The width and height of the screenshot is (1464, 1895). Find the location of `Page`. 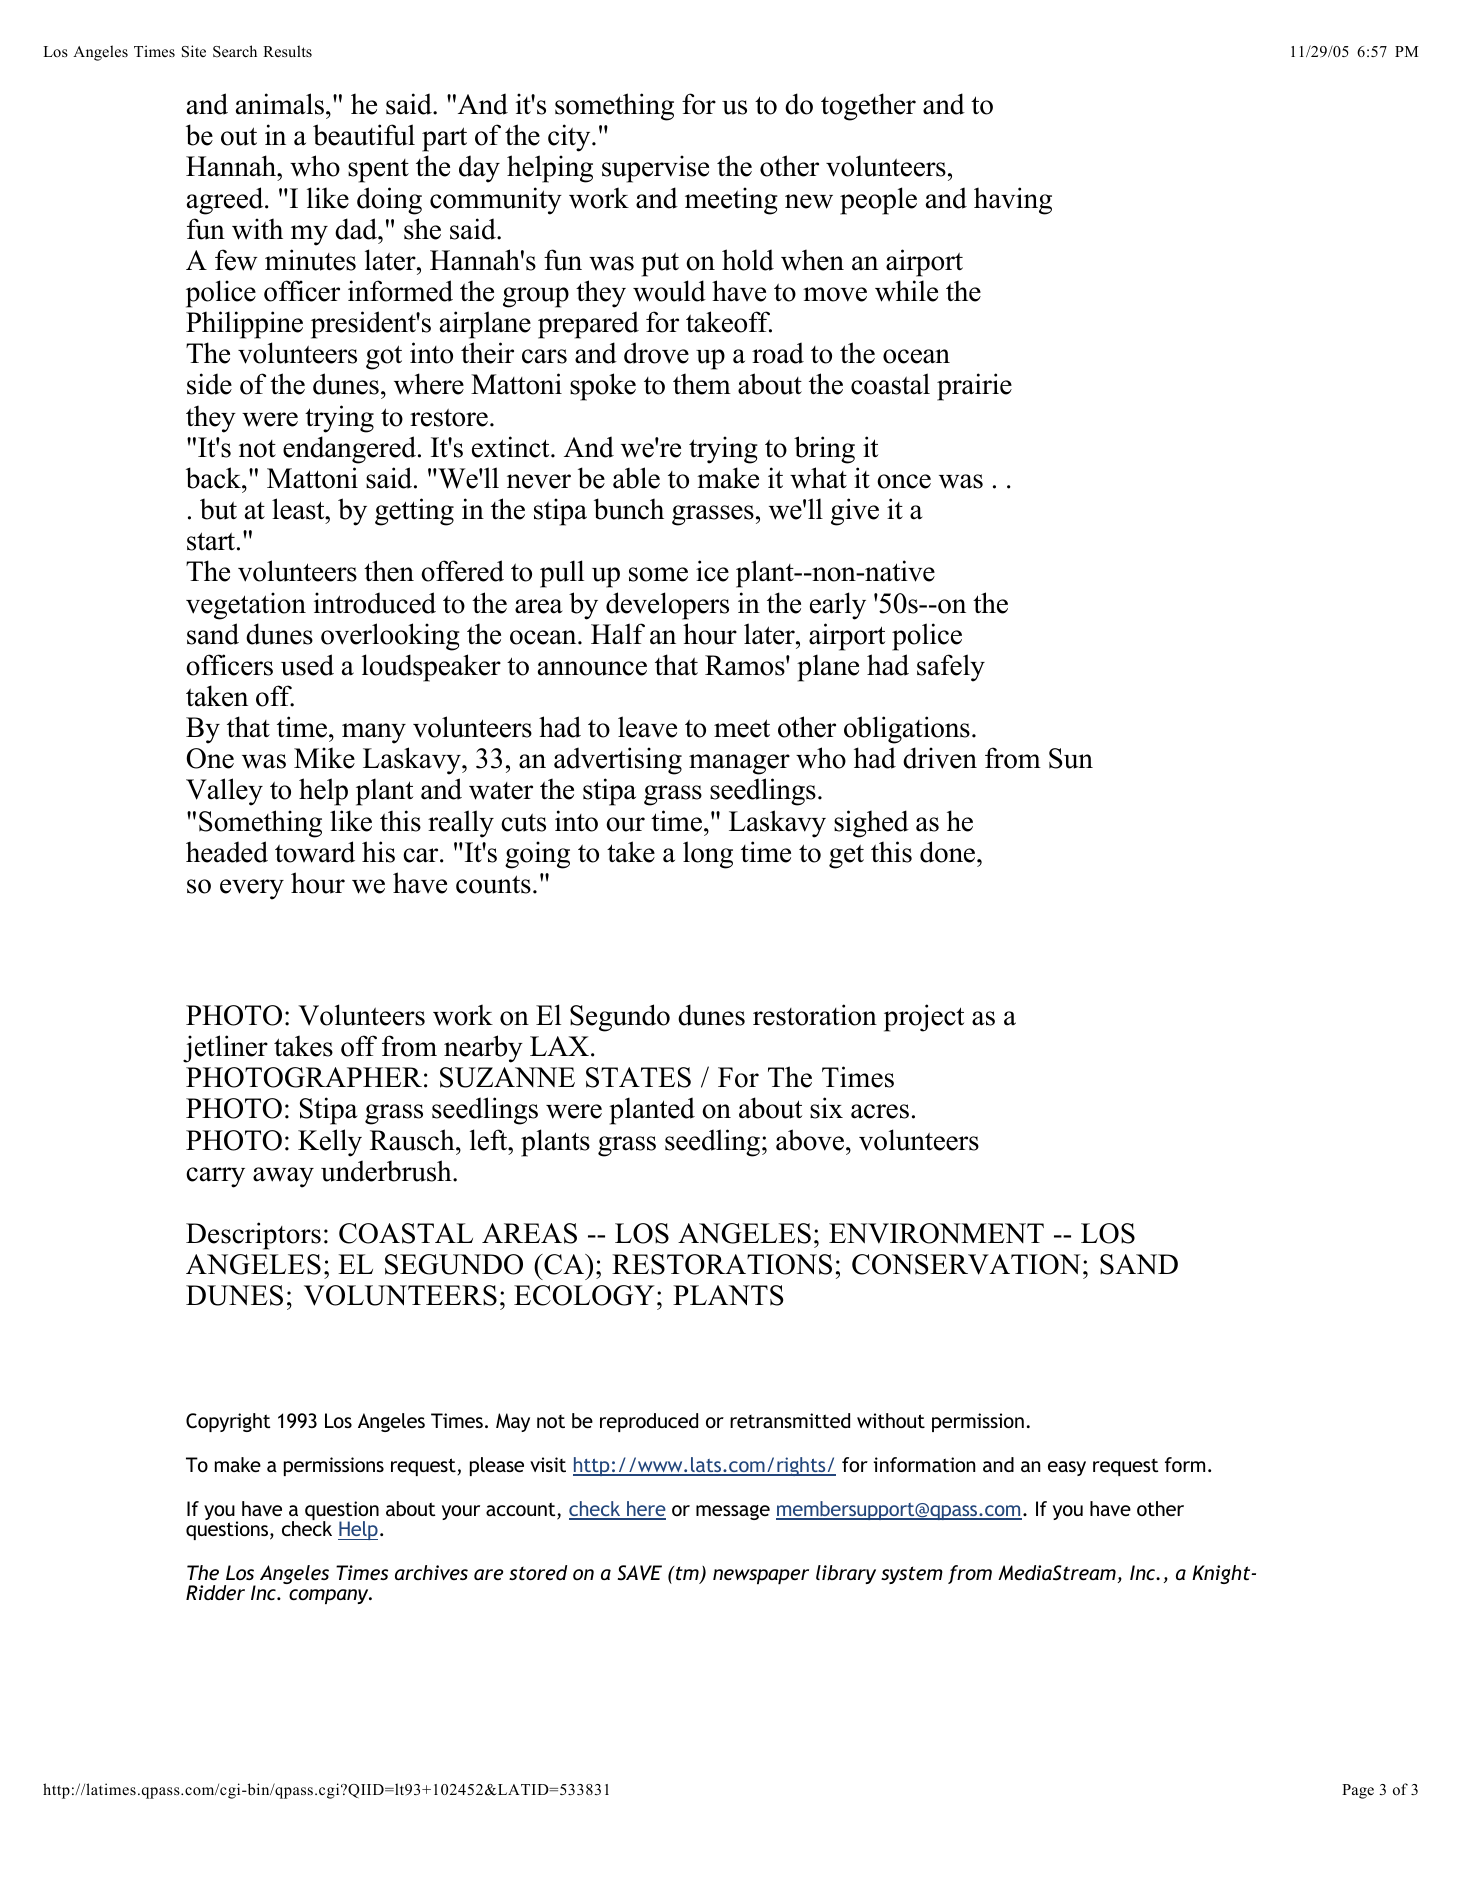

Page is located at coordinates (1358, 1791).
